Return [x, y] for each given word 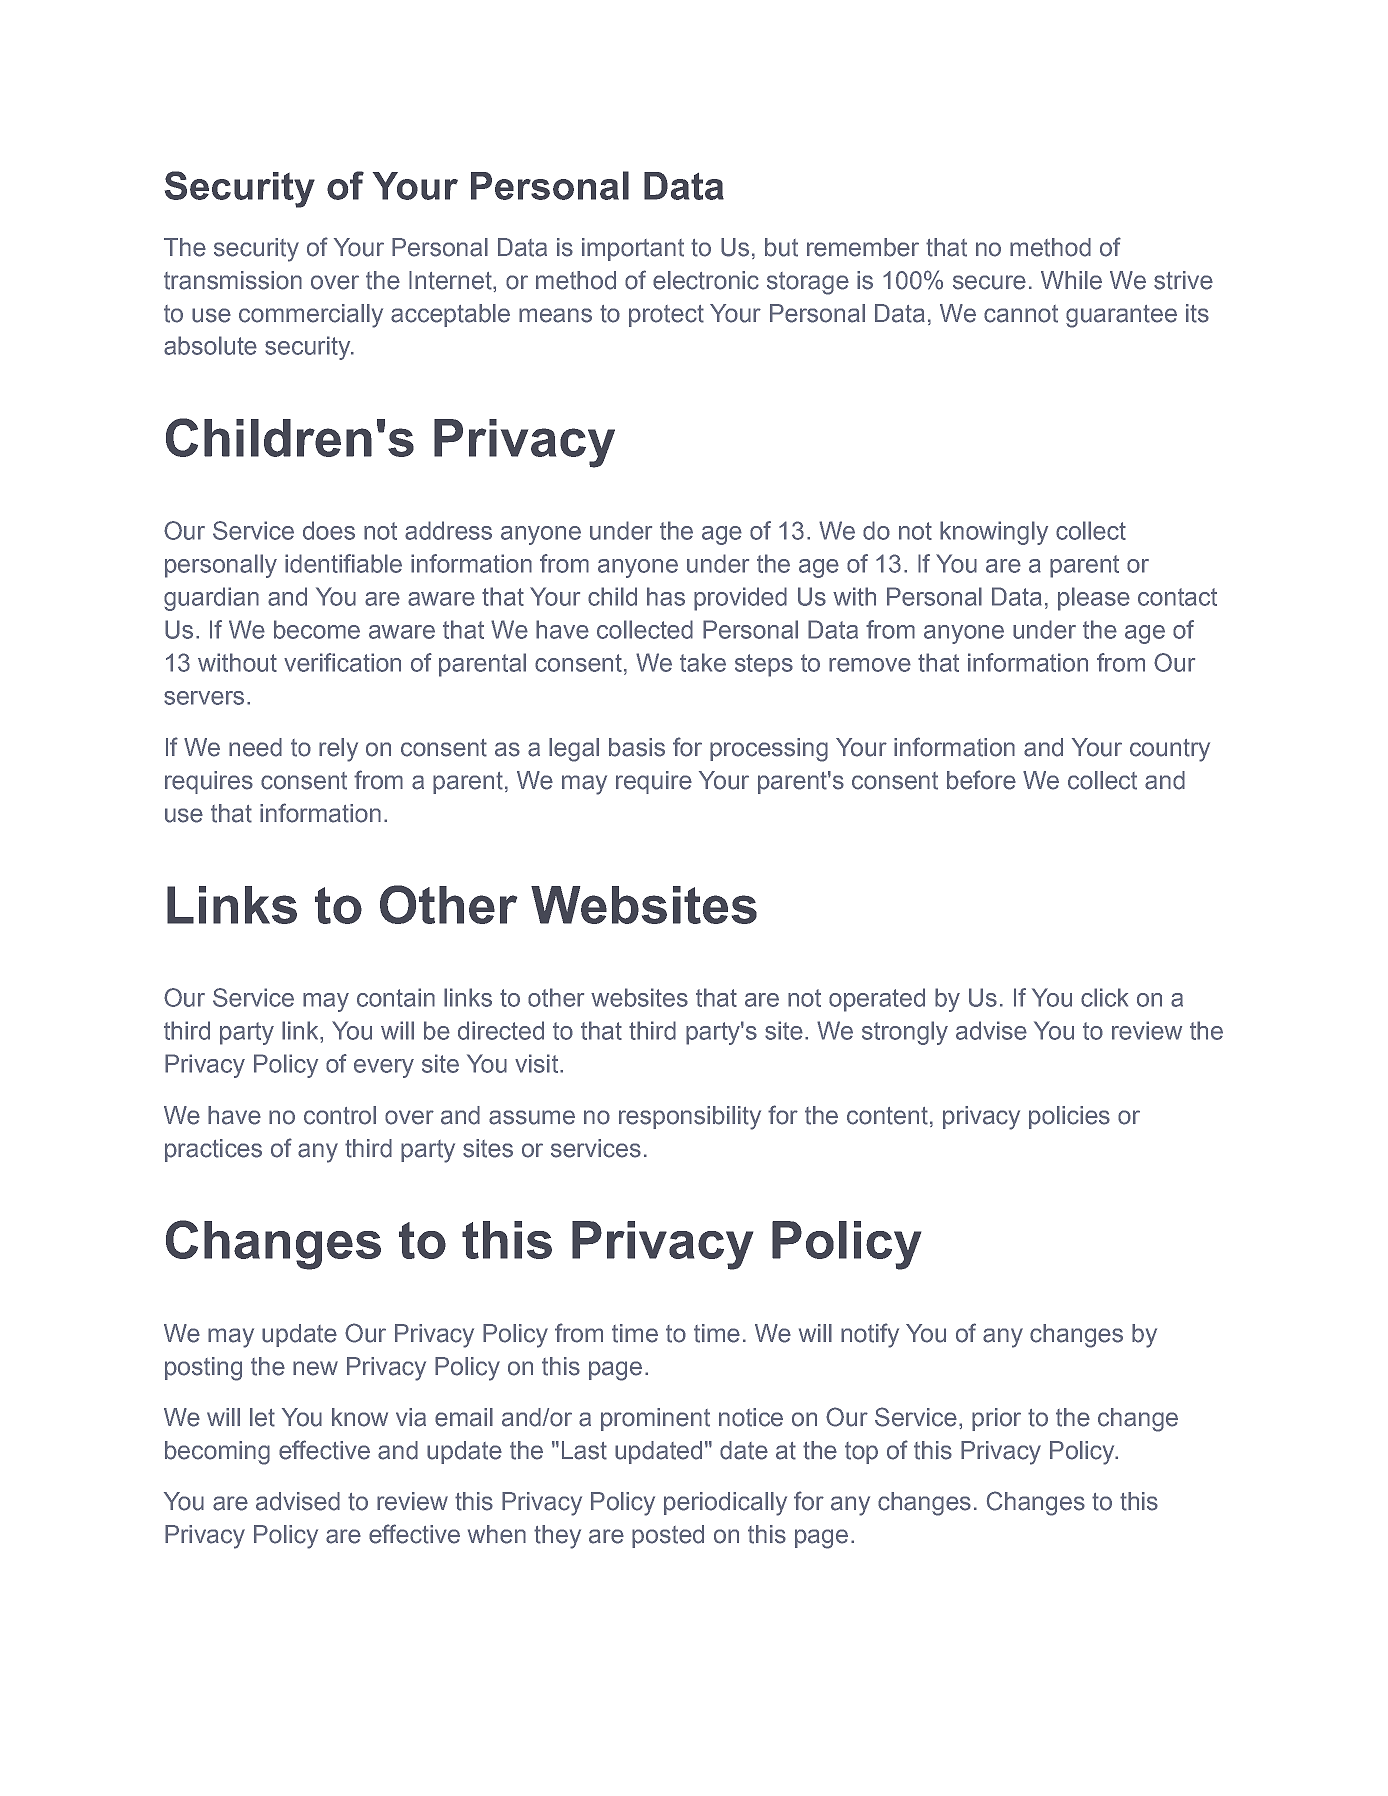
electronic [706, 280]
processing [769, 750]
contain [396, 997]
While [1071, 280]
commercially [311, 316]
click [1104, 997]
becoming [217, 1453]
